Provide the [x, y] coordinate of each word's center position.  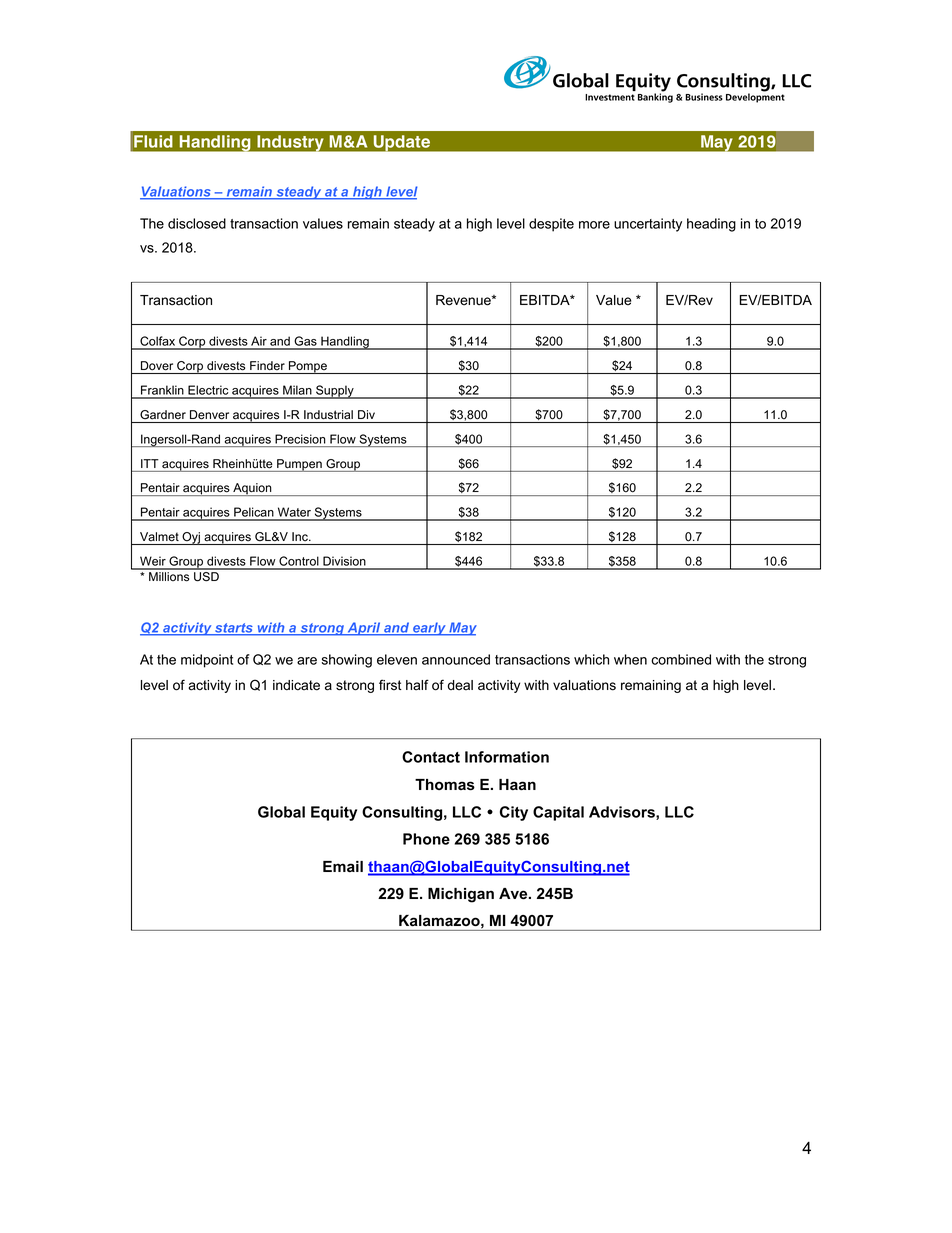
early [429, 629]
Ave [514, 894]
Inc [301, 536]
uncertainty [648, 225]
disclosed [197, 223]
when [630, 659]
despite [551, 225]
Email [343, 866]
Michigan [461, 895]
